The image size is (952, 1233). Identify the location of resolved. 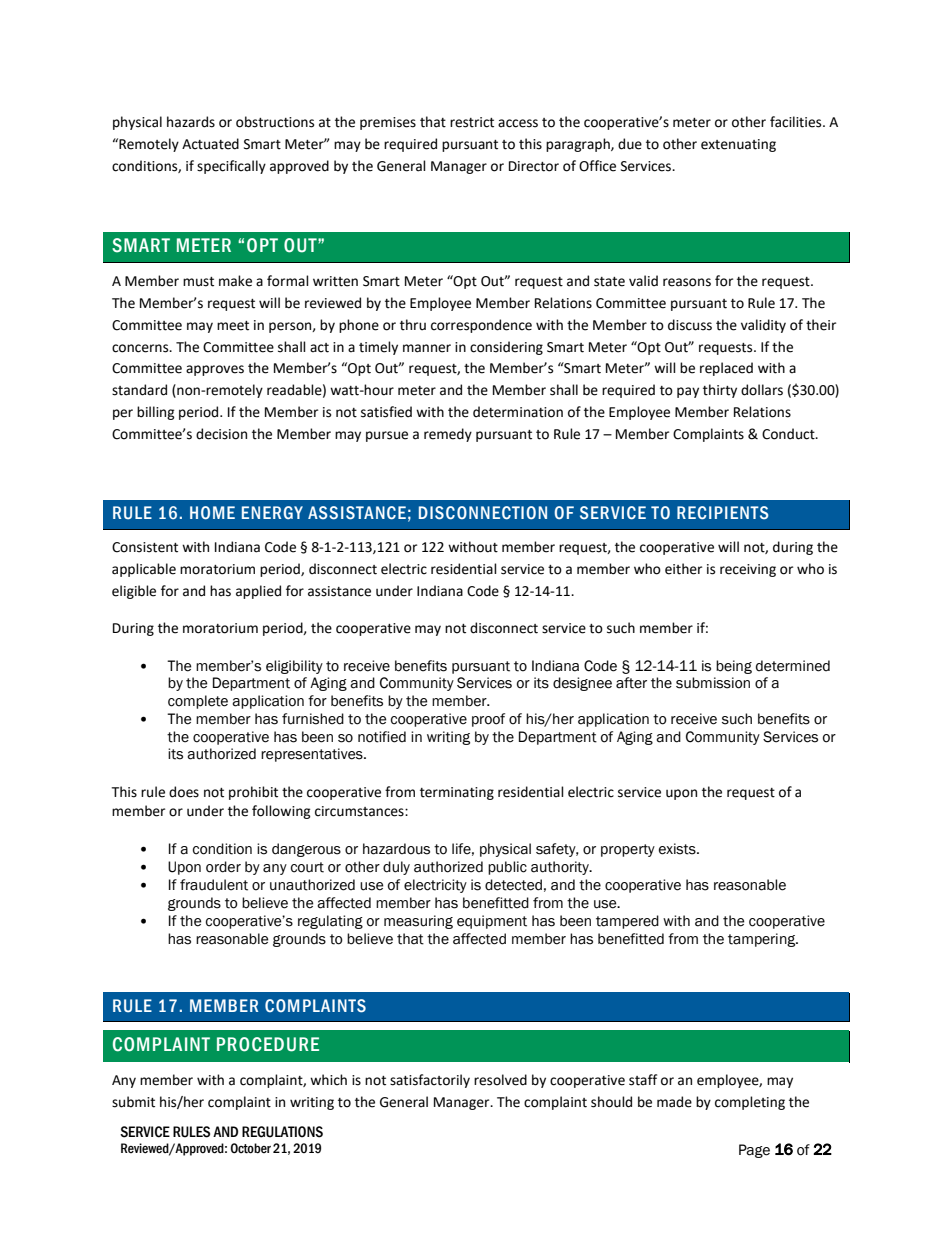
(500, 1080).
